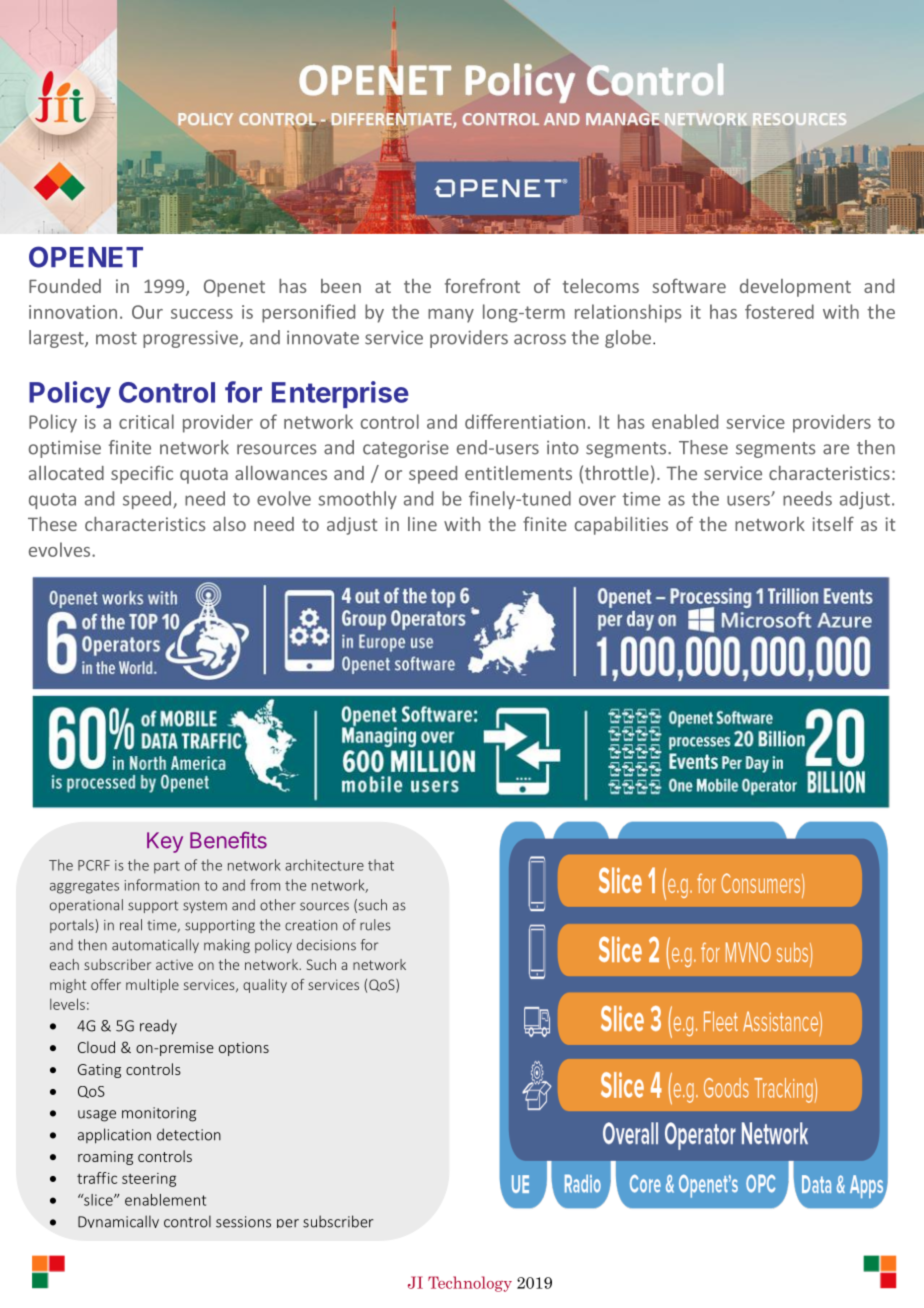 This screenshot has height=1308, width=924. What do you see at coordinates (243, 1222) in the screenshot?
I see `sessions` at bounding box center [243, 1222].
